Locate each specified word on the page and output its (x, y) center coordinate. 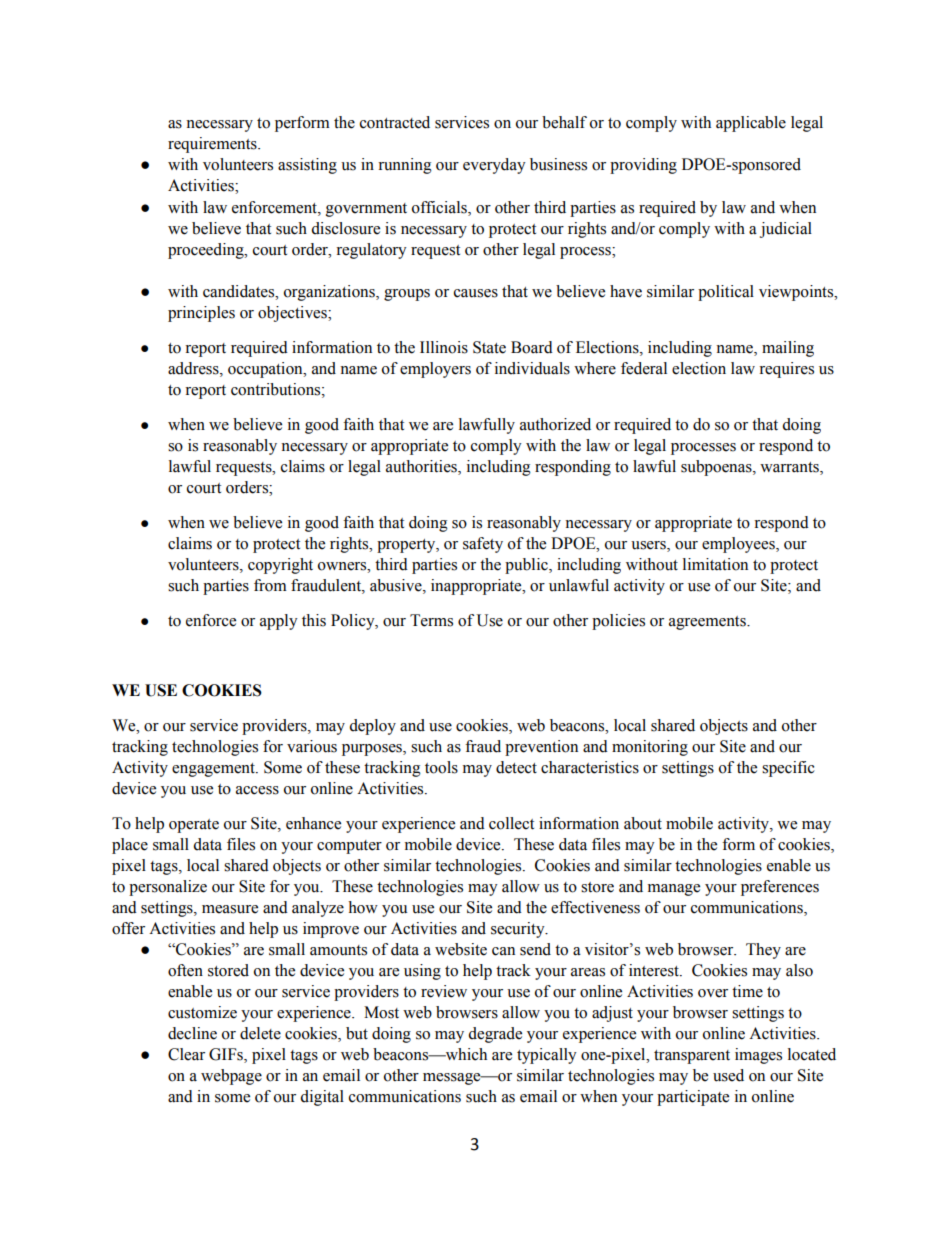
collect (511, 823)
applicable (751, 124)
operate (194, 826)
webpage (231, 1077)
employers (435, 370)
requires (786, 370)
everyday (494, 166)
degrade (495, 1035)
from (270, 585)
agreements (708, 623)
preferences (780, 888)
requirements (213, 145)
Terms (431, 620)
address (194, 368)
